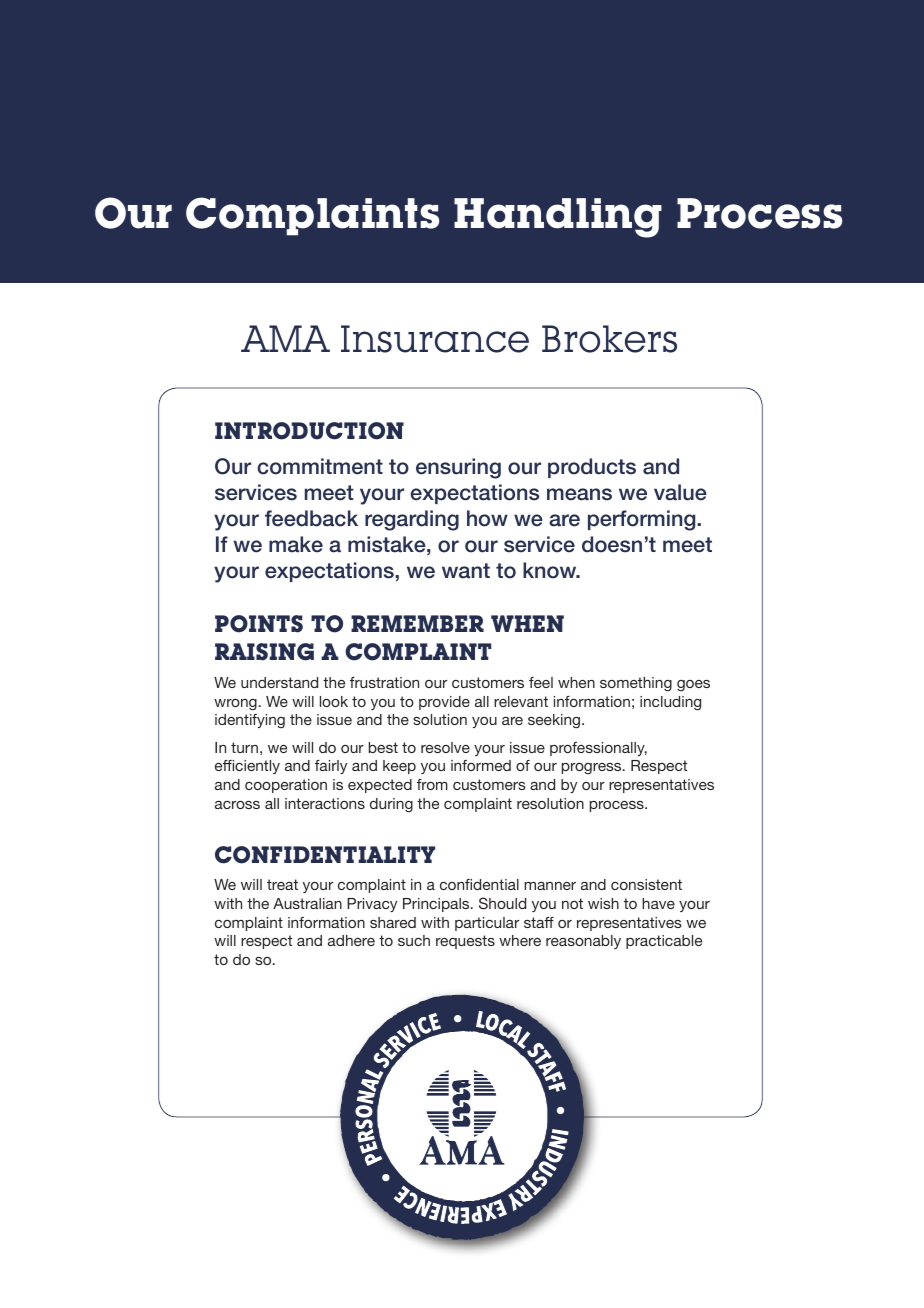 The image size is (924, 1308). I want to click on cooperation, so click(286, 786).
